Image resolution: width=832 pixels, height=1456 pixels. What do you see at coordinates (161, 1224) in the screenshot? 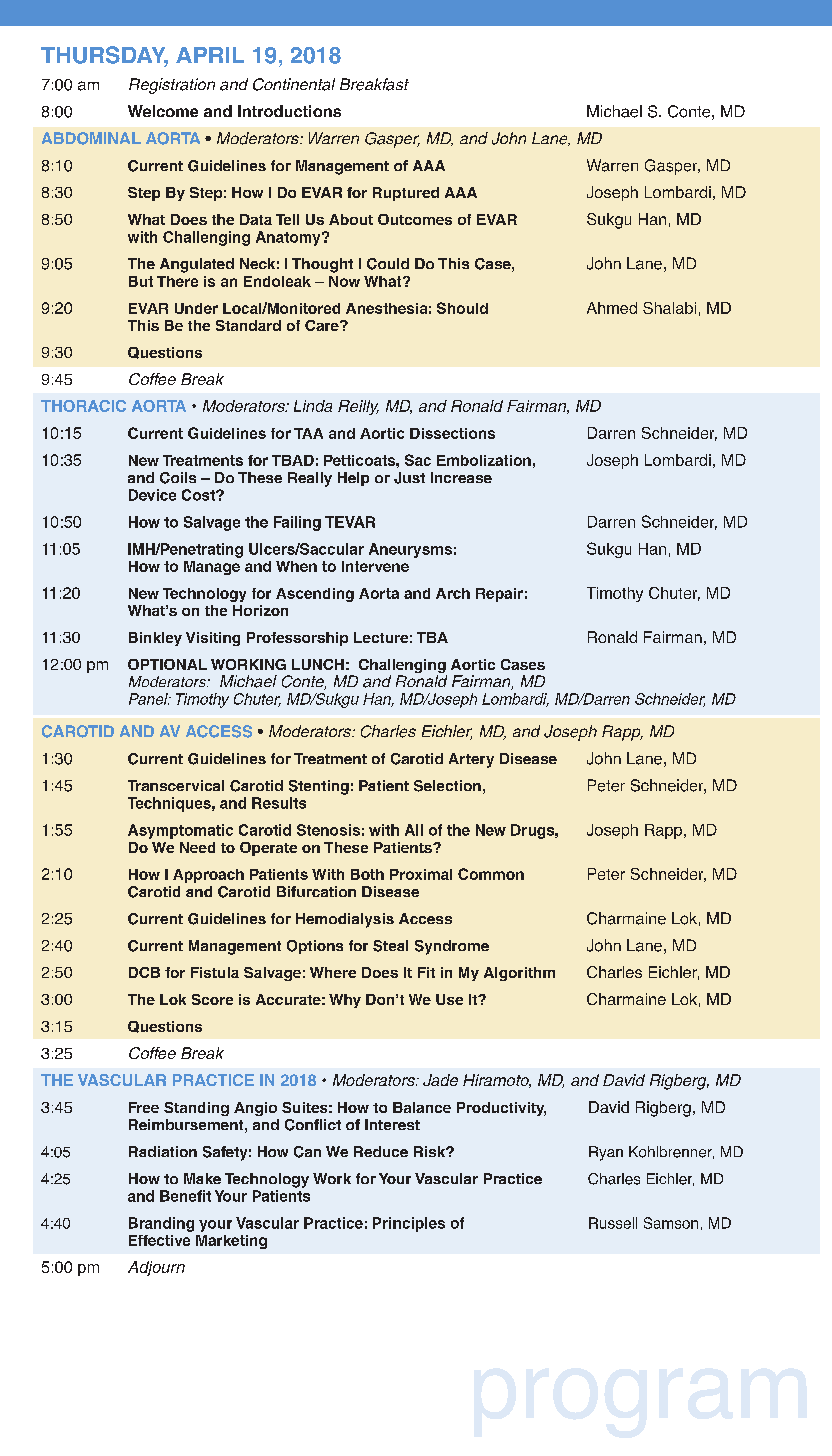
I see `Branding` at bounding box center [161, 1224].
